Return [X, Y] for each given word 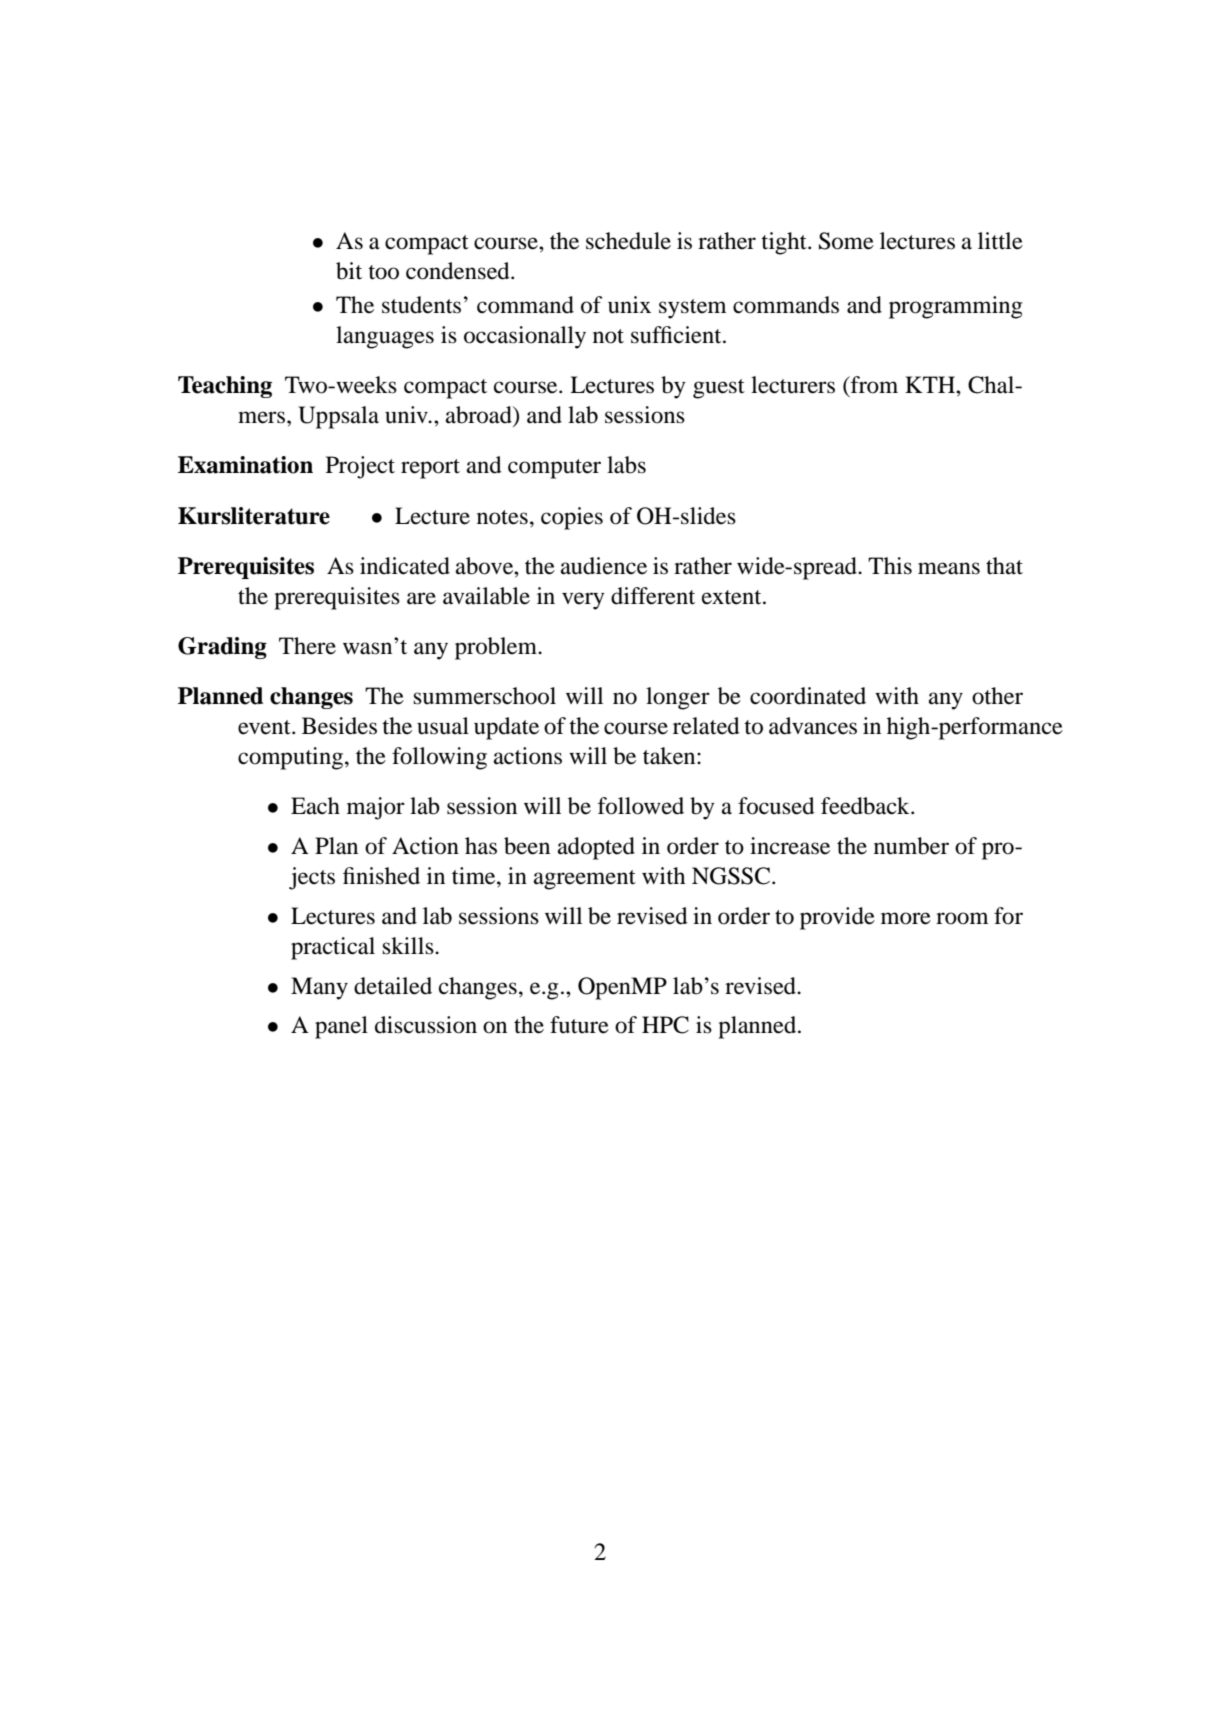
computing [292, 758]
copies [572, 518]
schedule [628, 241]
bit [349, 271]
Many [319, 988]
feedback [866, 806]
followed [641, 806]
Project [360, 467]
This [890, 566]
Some [846, 241]
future [579, 1025]
